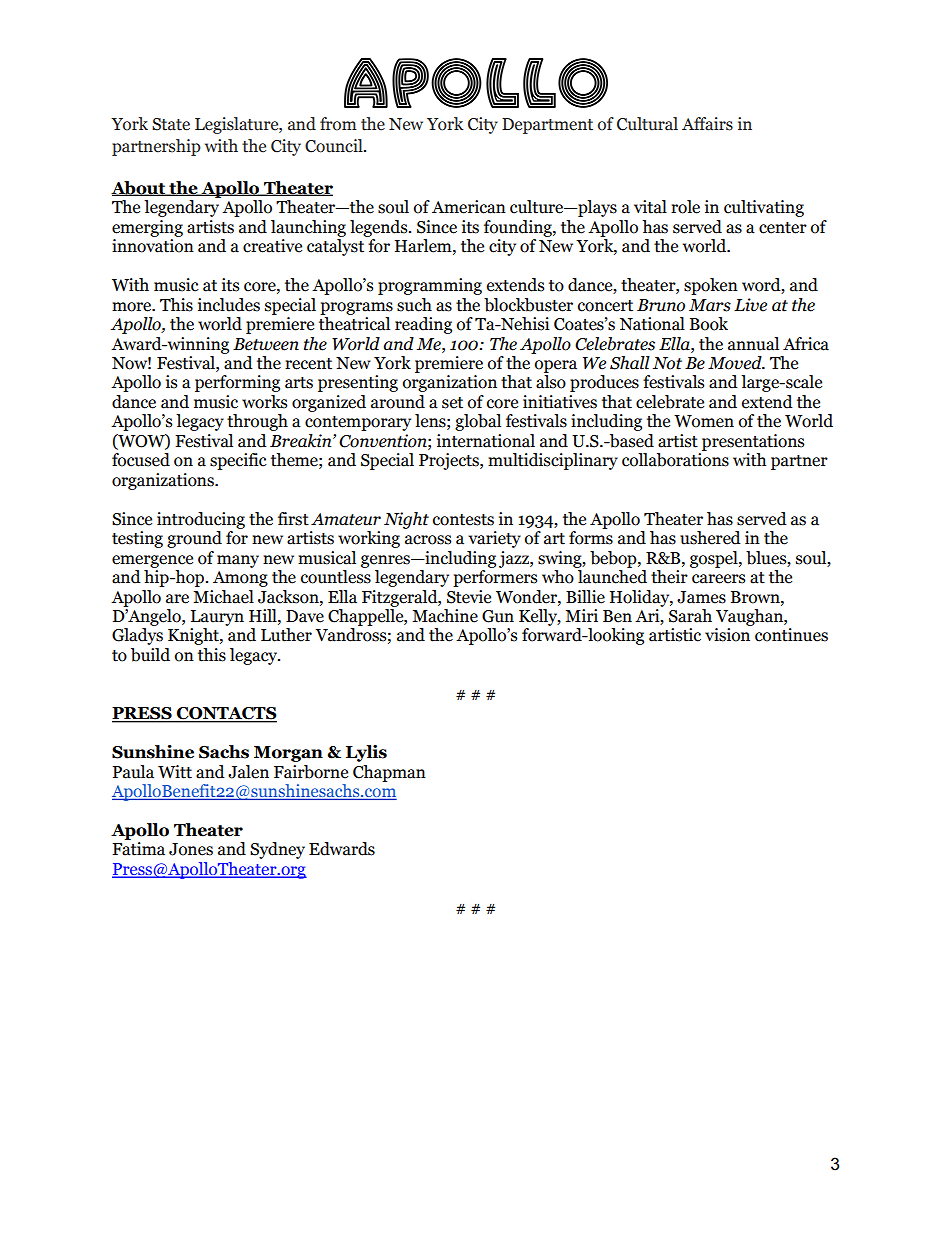  What do you see at coordinates (701, 597) in the screenshot?
I see `James` at bounding box center [701, 597].
